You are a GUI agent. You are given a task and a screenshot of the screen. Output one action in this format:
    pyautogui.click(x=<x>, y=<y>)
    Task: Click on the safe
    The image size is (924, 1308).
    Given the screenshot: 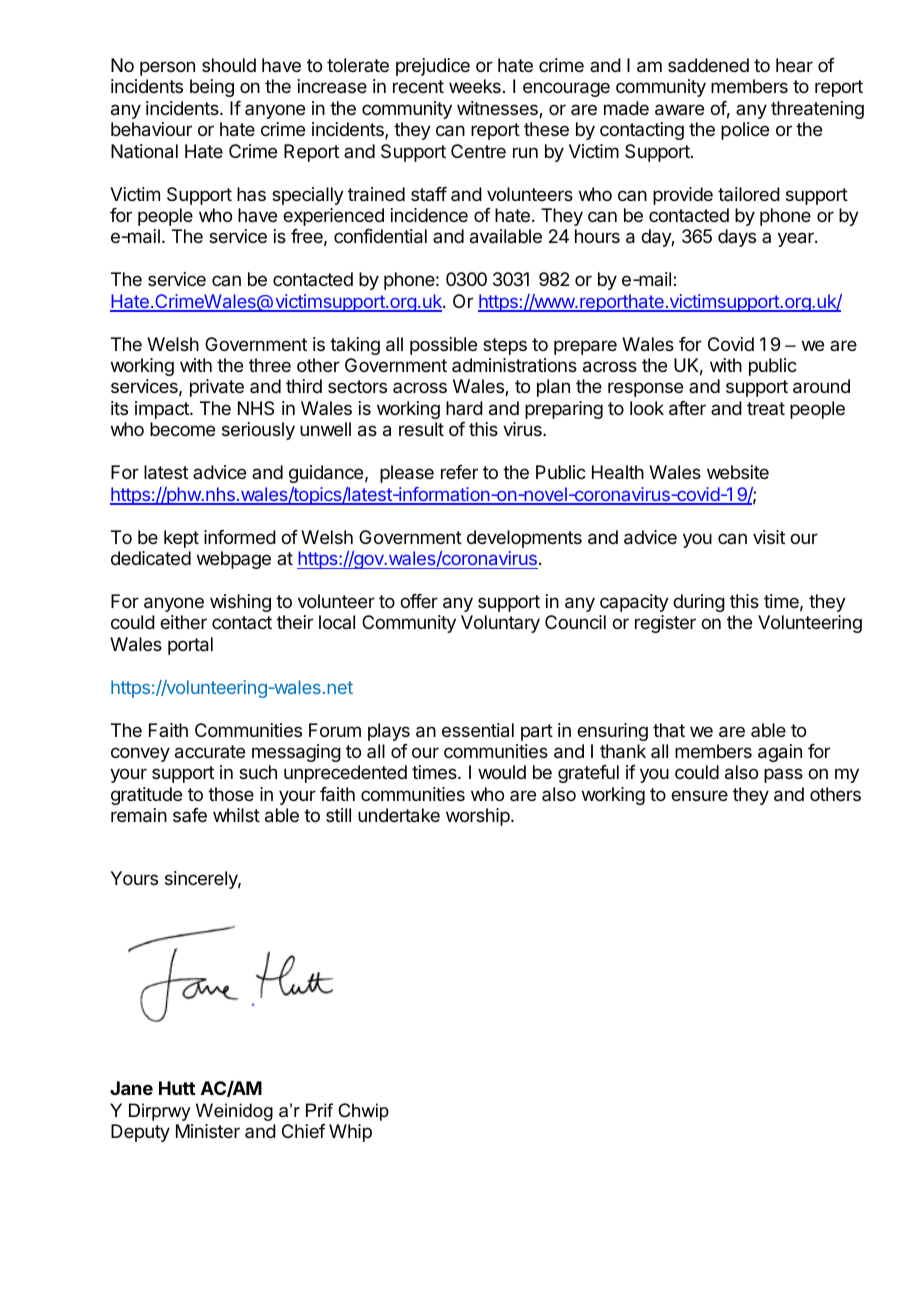 What is the action you would take?
    pyautogui.click(x=190, y=815)
